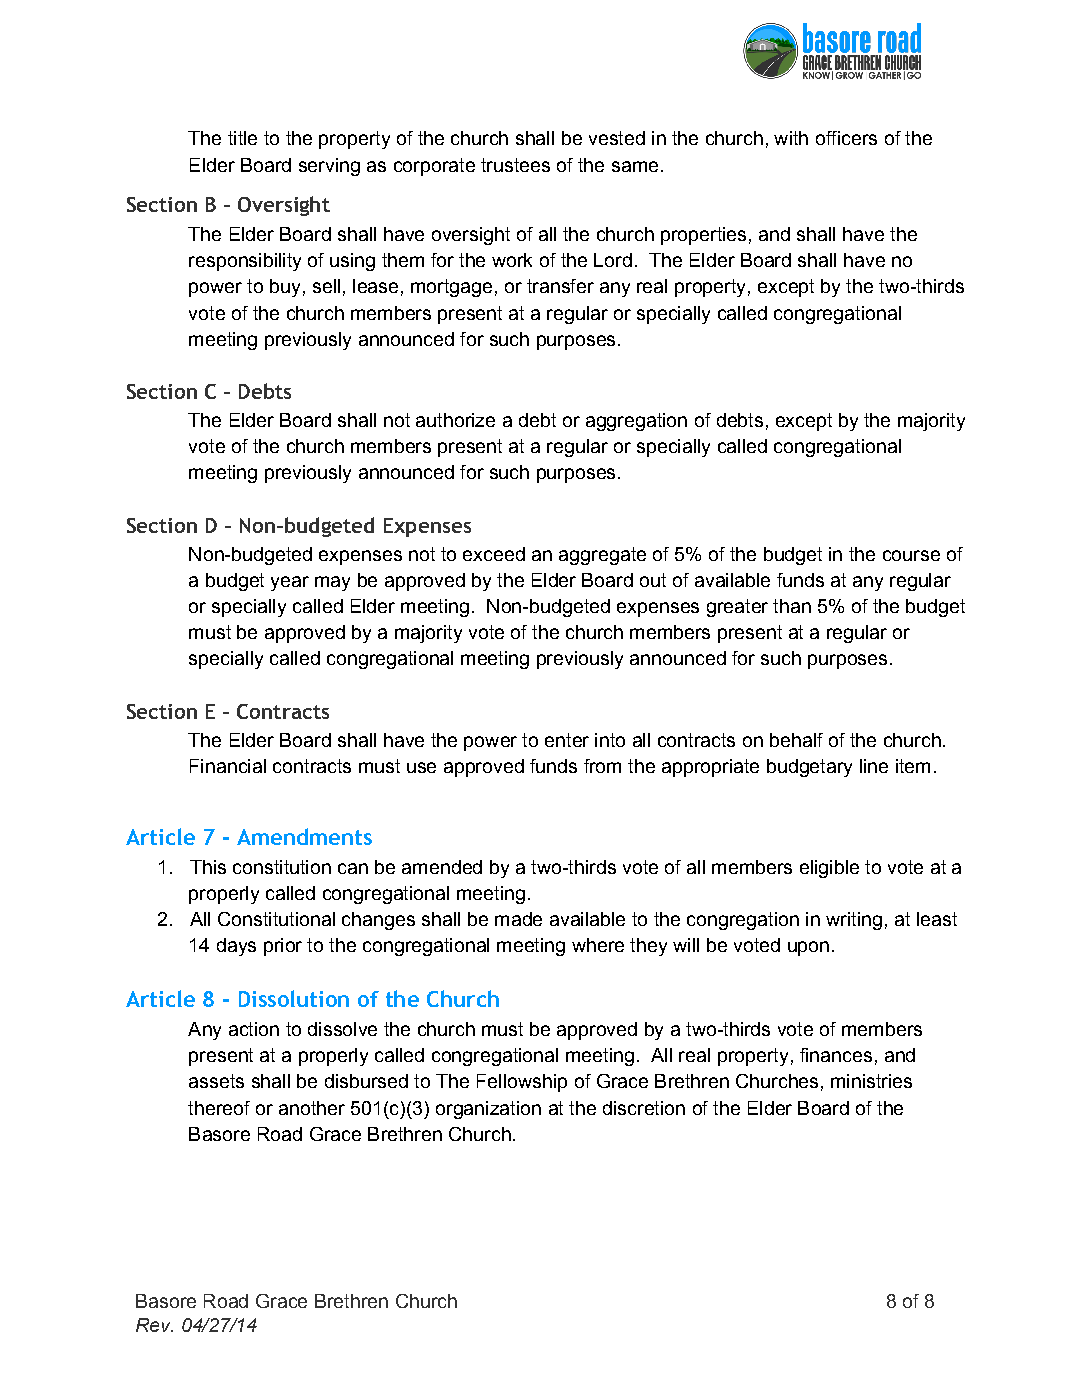 The width and height of the document is (1068, 1383). Describe the element at coordinates (522, 1083) in the document. I see `Fellowship` at that location.
